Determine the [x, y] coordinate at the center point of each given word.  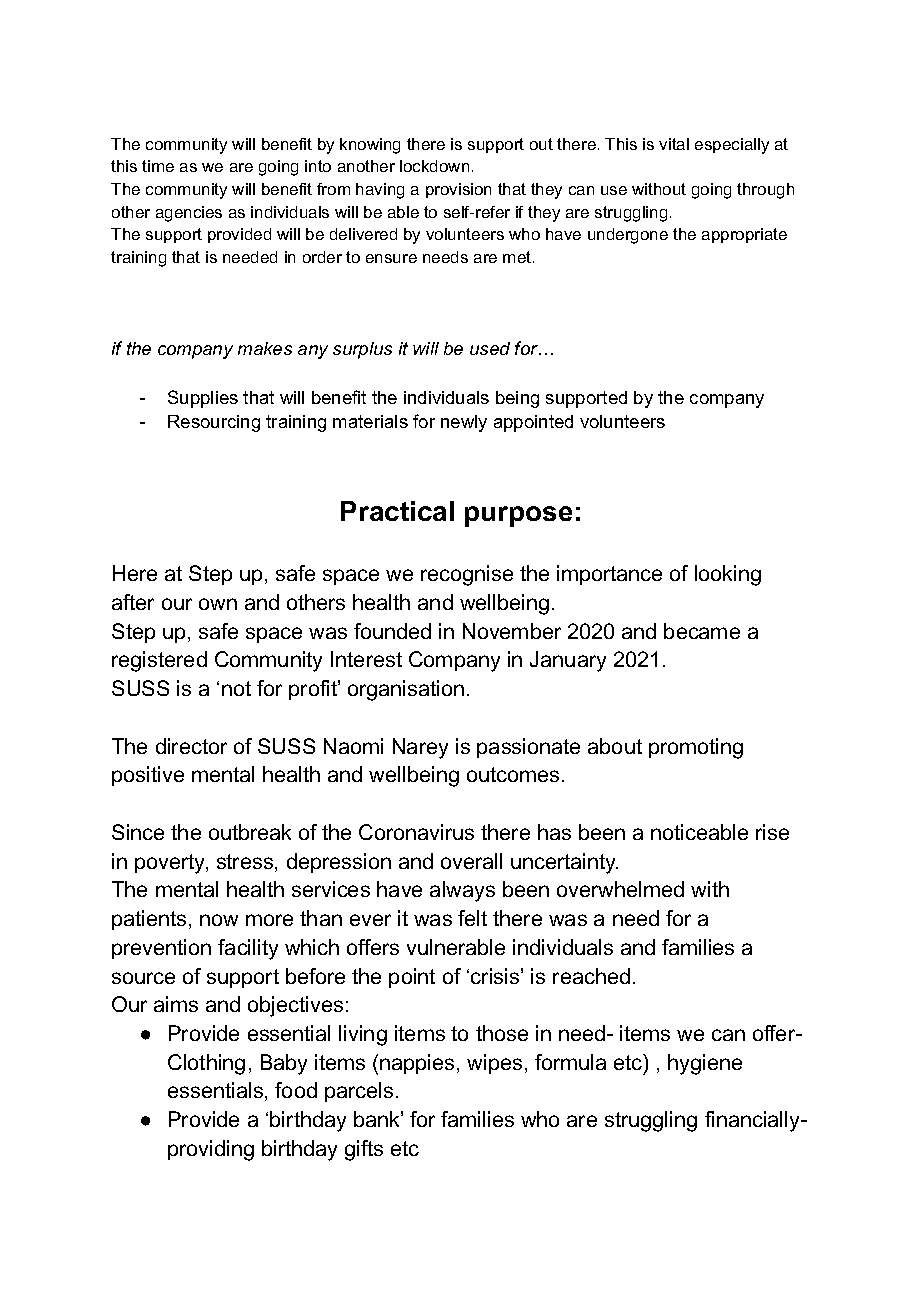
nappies [417, 1064]
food [296, 1090]
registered [159, 661]
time [158, 166]
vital [674, 144]
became [702, 631]
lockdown [434, 166]
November [512, 631]
